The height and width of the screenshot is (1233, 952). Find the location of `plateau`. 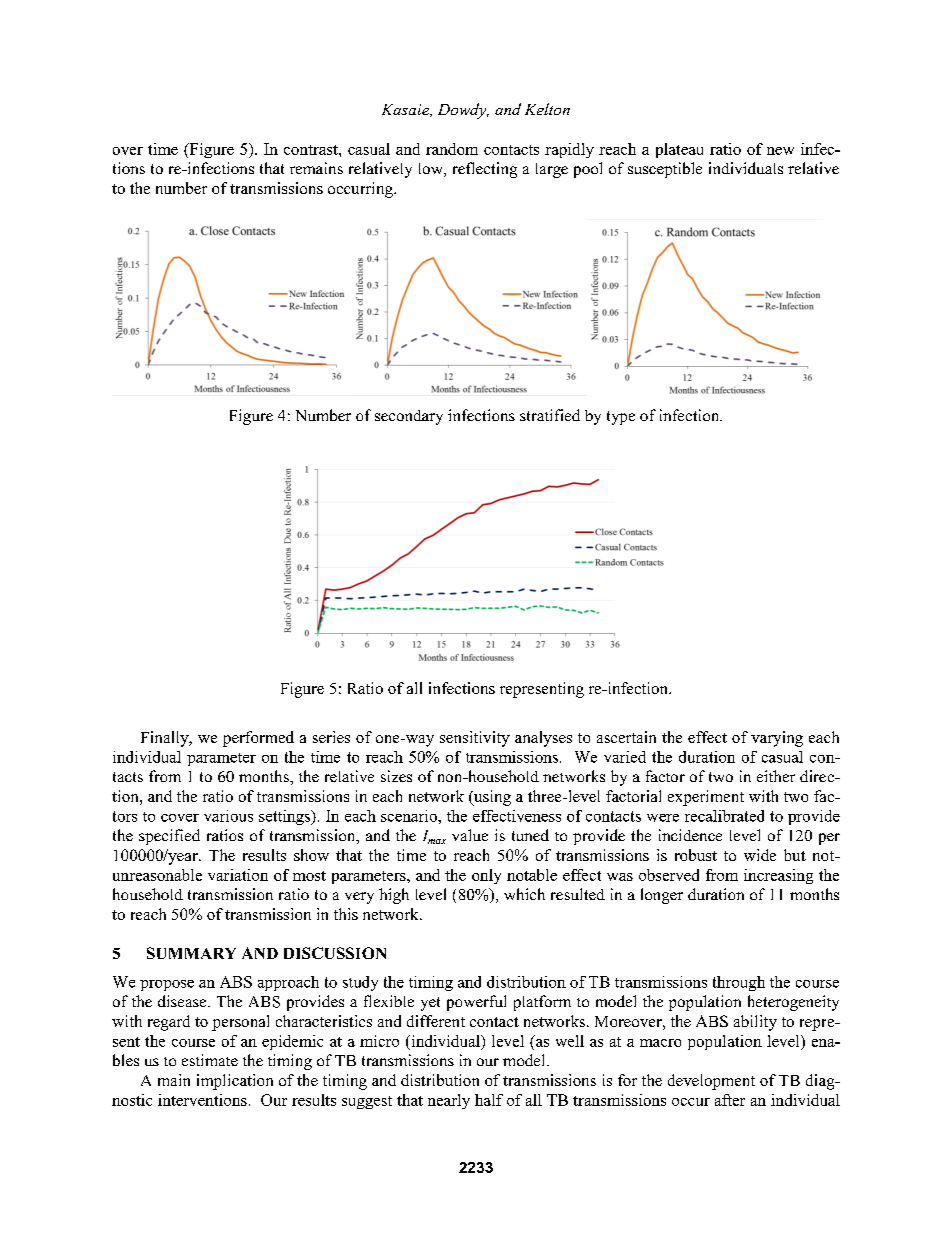

plateau is located at coordinates (679, 150).
